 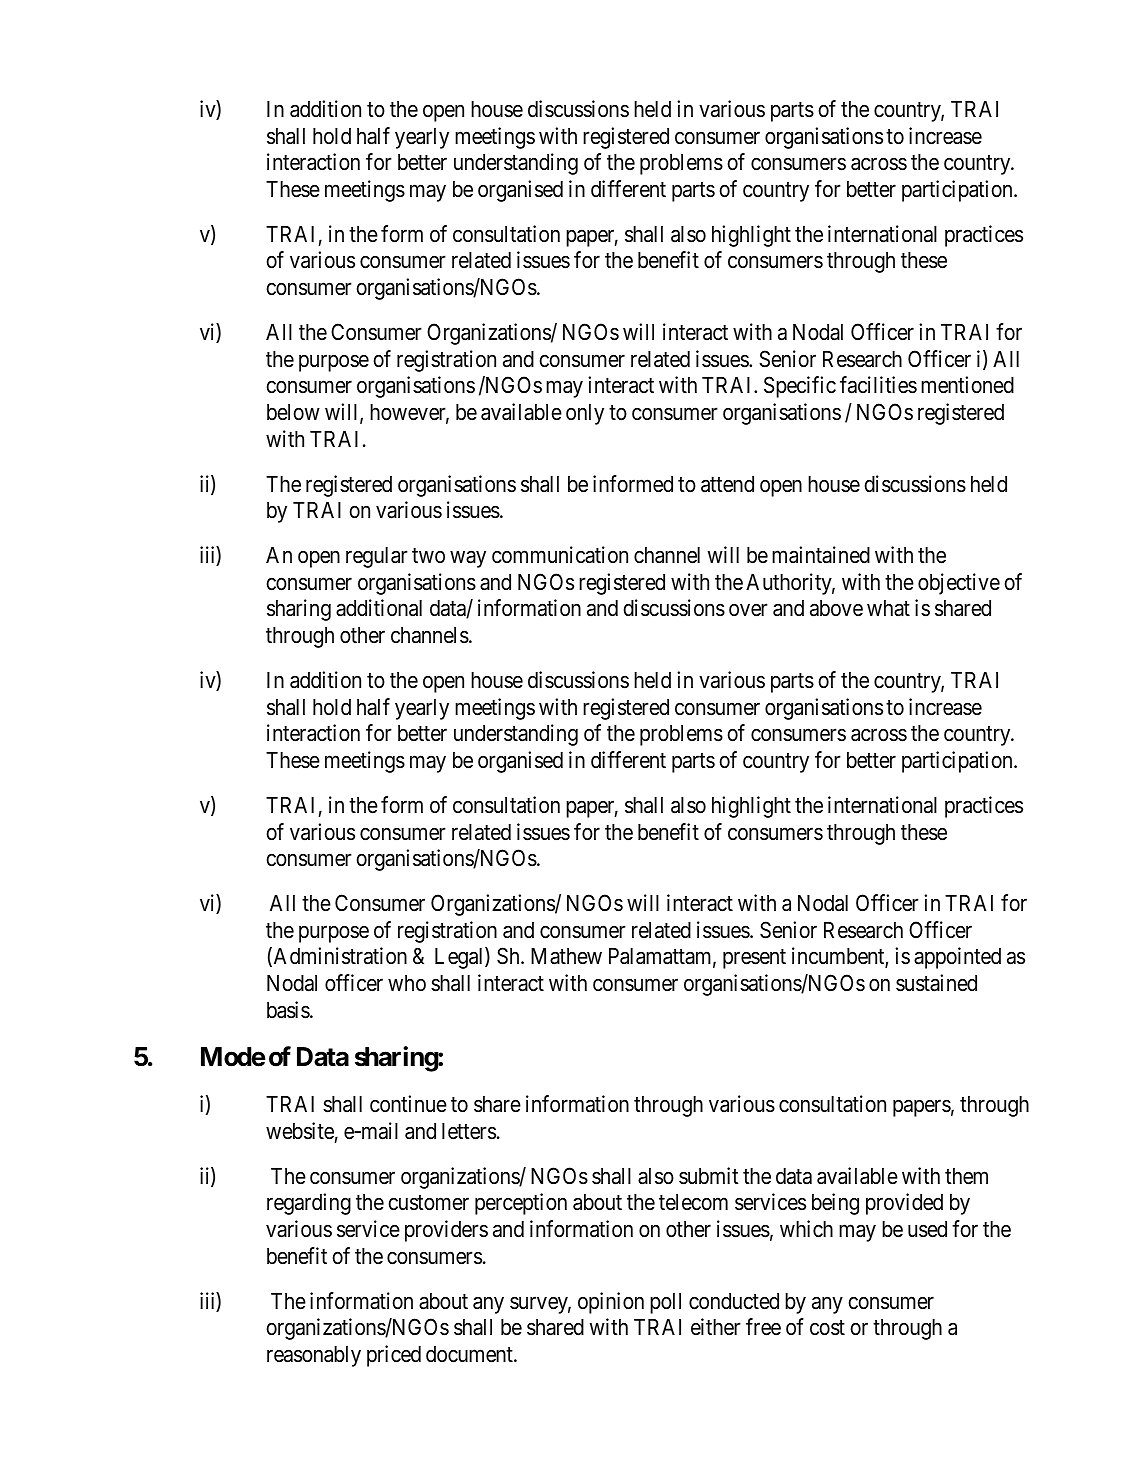 I want to click on cost, so click(x=827, y=1328).
